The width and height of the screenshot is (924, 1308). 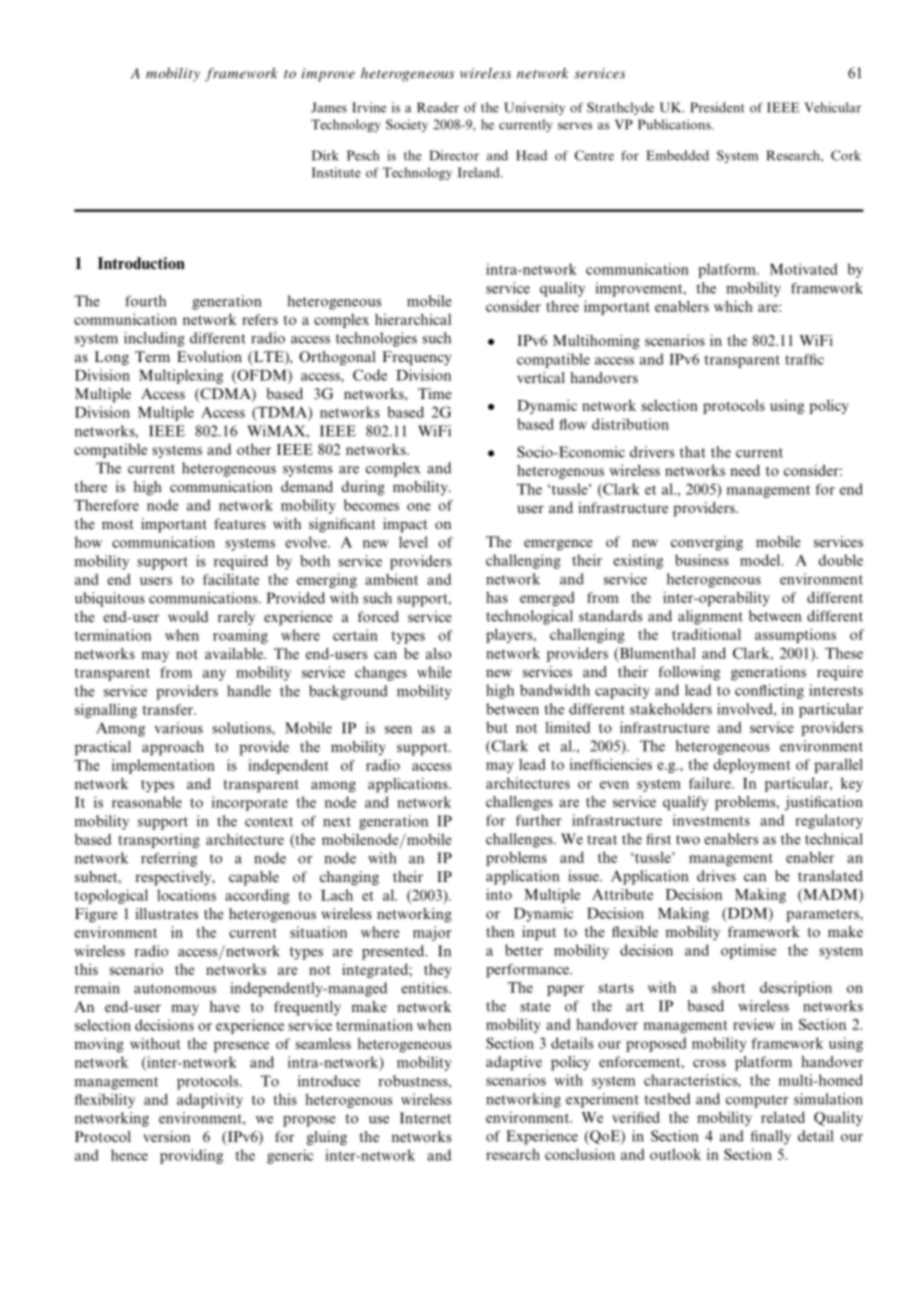 I want to click on players, so click(x=510, y=635).
